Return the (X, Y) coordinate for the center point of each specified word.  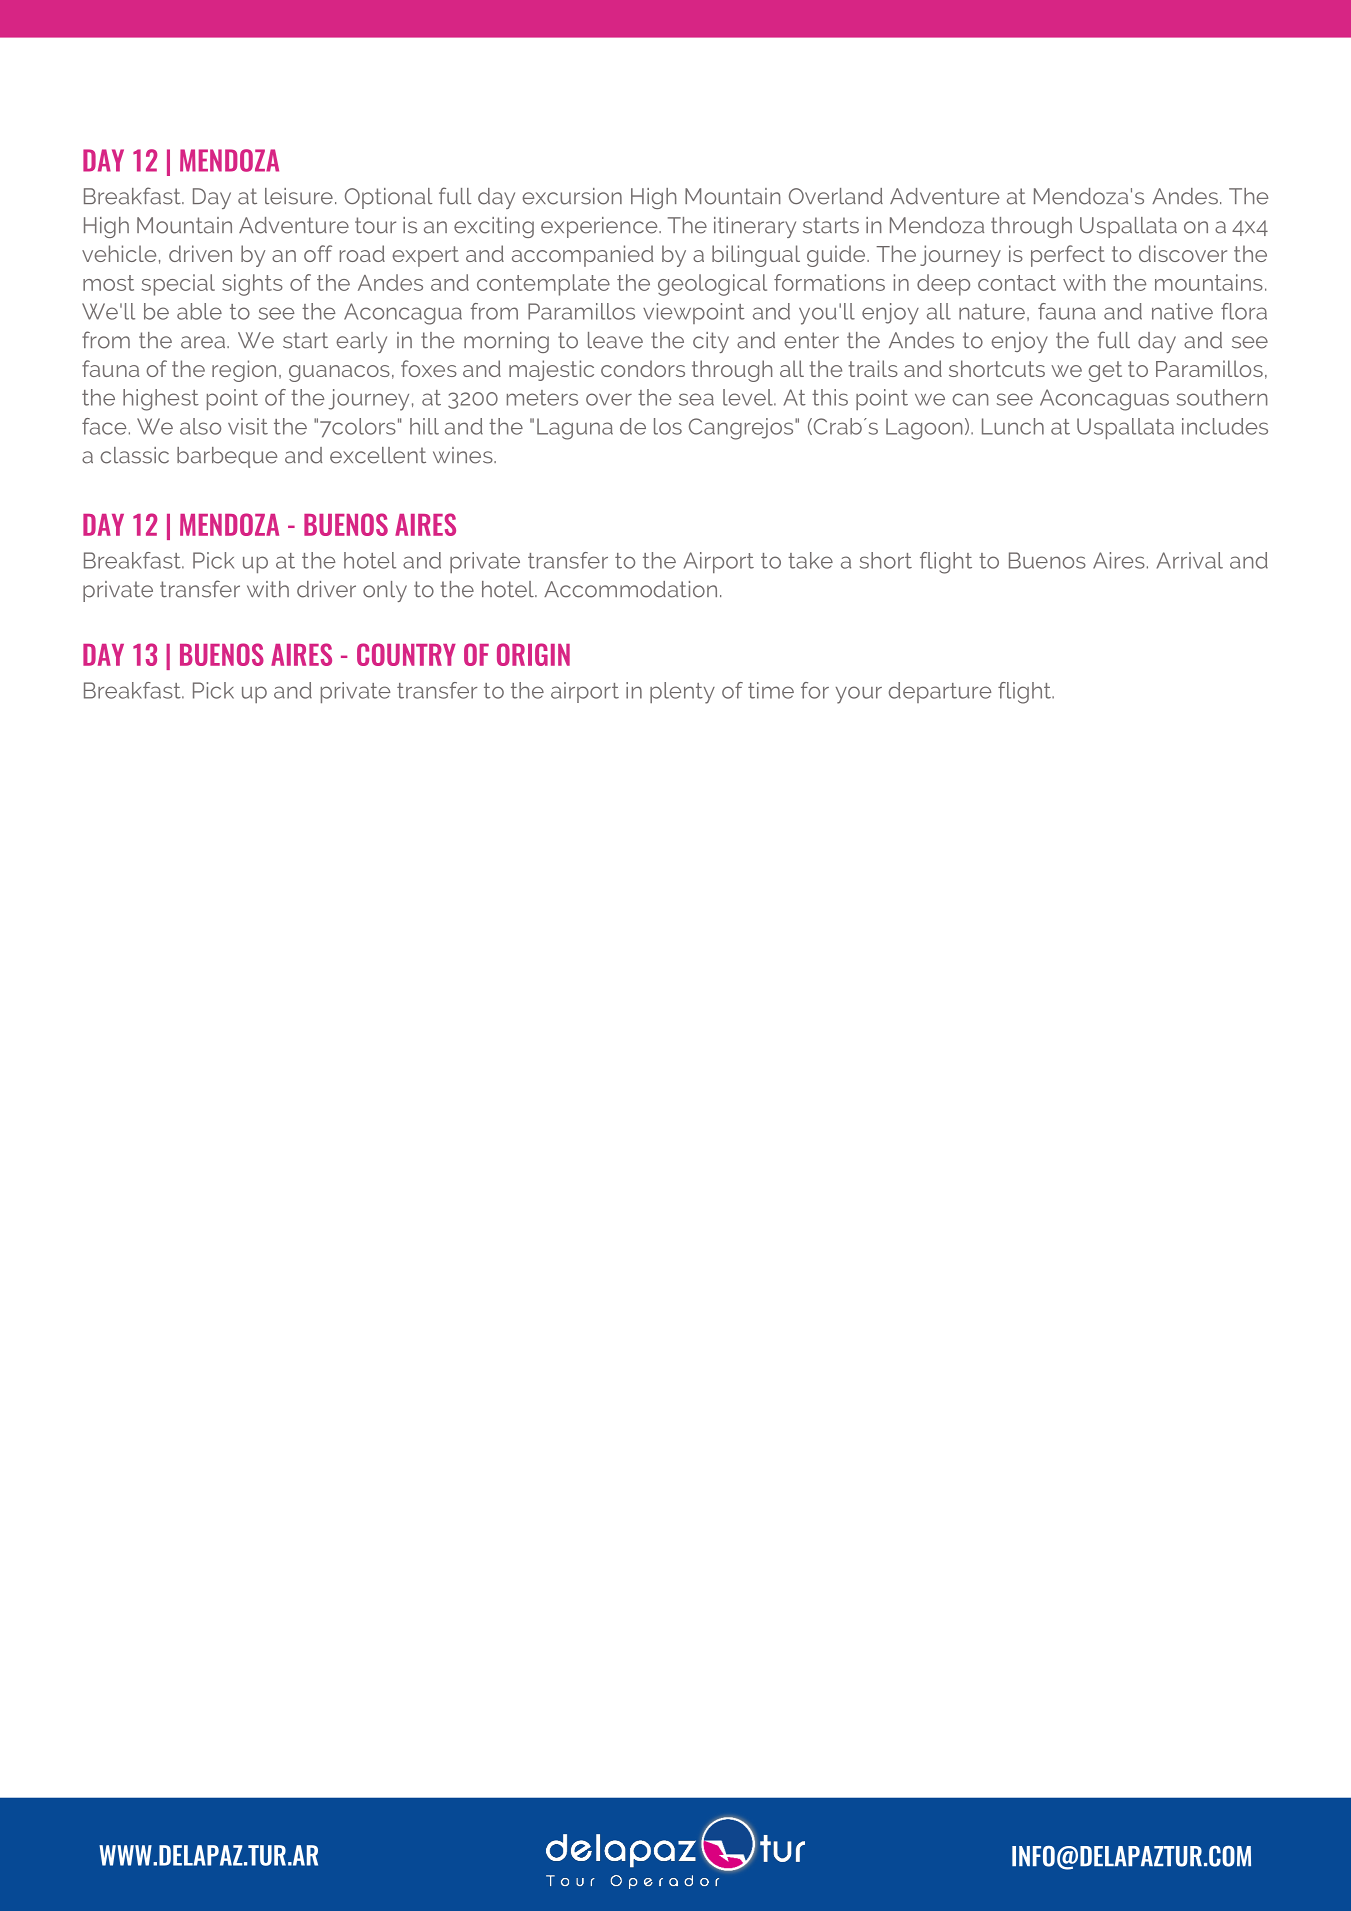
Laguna (575, 429)
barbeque (227, 457)
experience (600, 227)
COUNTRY (406, 654)
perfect (1068, 256)
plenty (682, 693)
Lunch (1013, 426)
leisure (299, 196)
